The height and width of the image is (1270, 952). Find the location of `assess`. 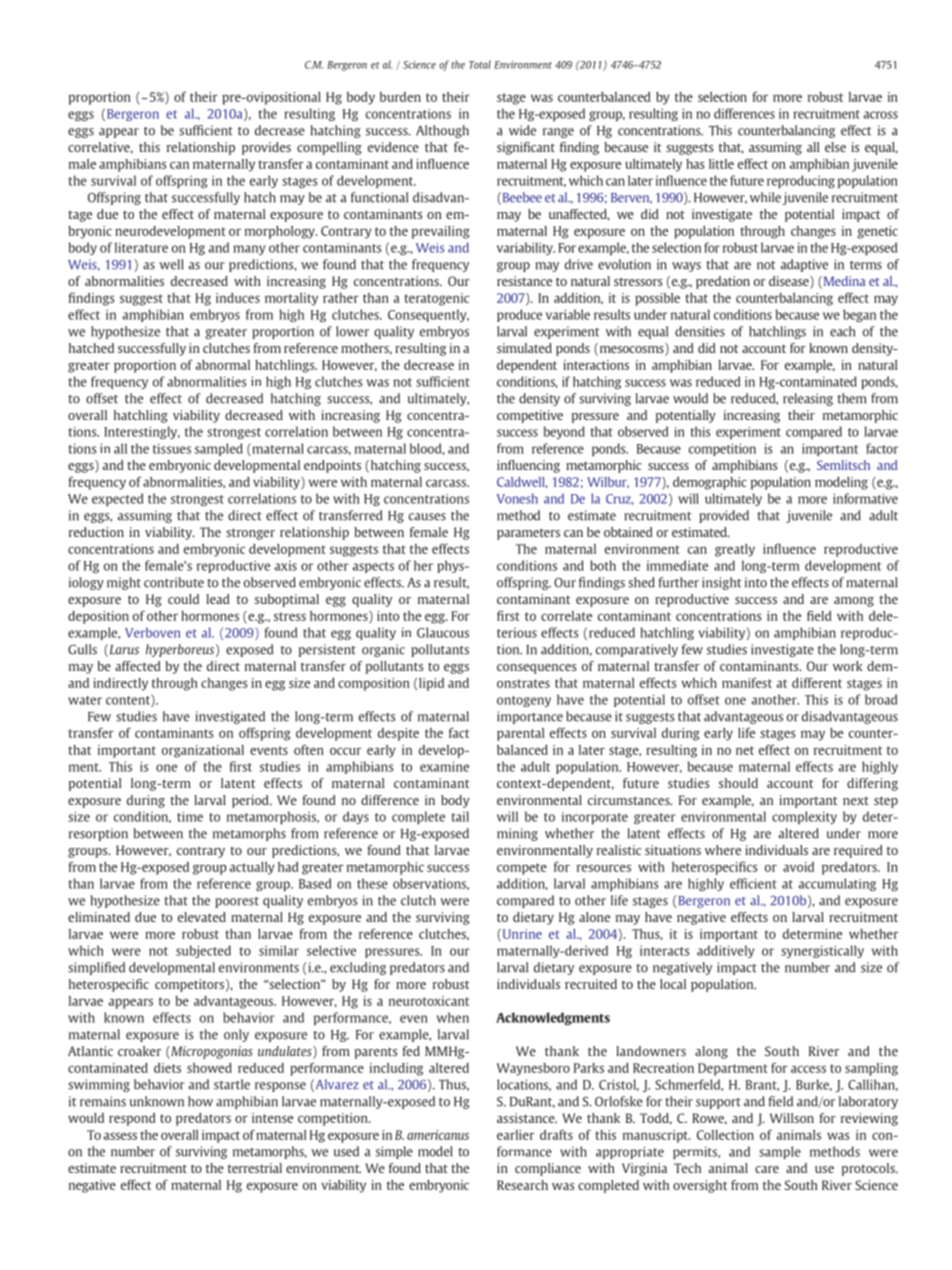

assess is located at coordinates (120, 1136).
